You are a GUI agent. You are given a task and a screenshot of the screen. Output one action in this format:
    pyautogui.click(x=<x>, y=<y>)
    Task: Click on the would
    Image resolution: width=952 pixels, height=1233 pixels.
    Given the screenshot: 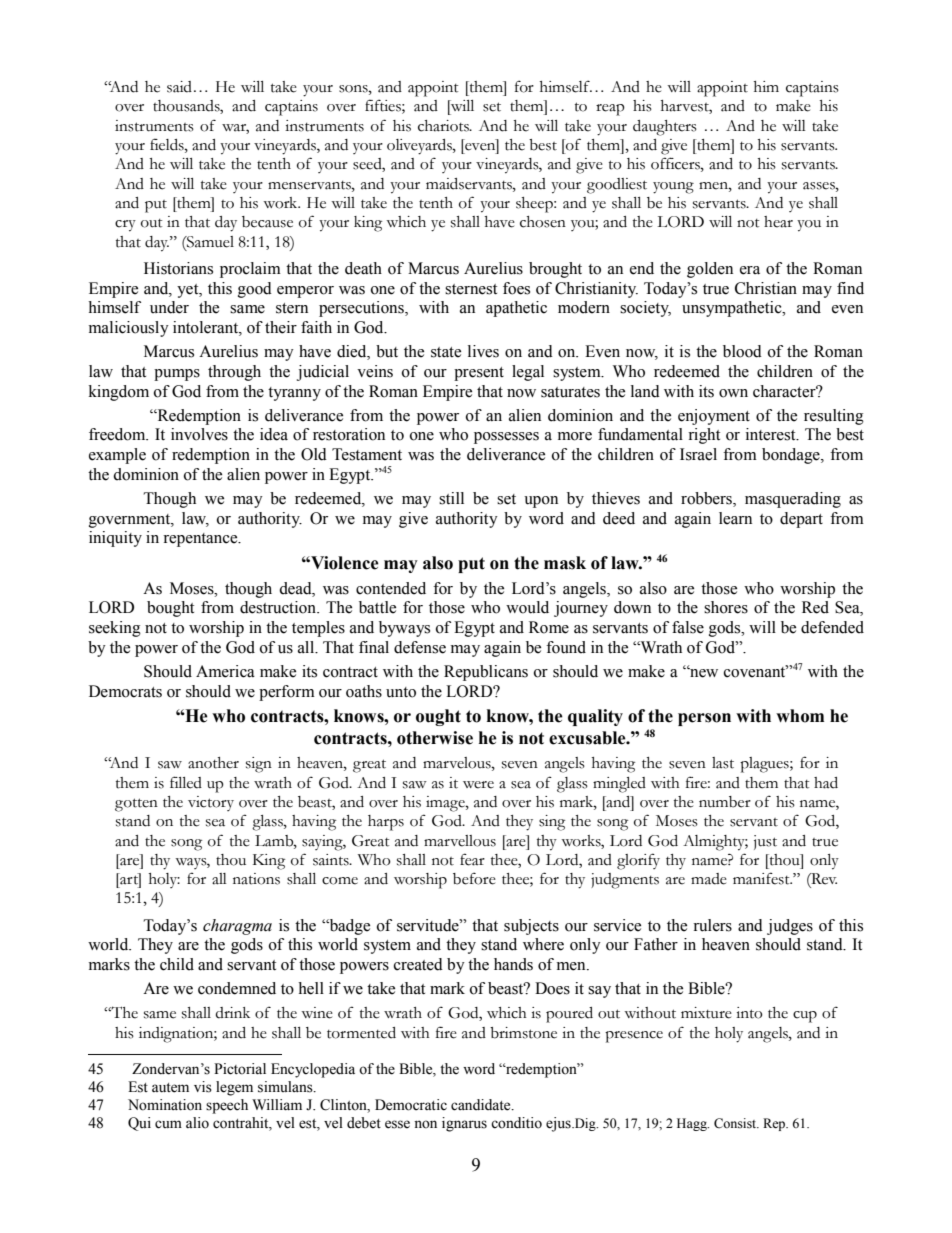 What is the action you would take?
    pyautogui.click(x=527, y=607)
